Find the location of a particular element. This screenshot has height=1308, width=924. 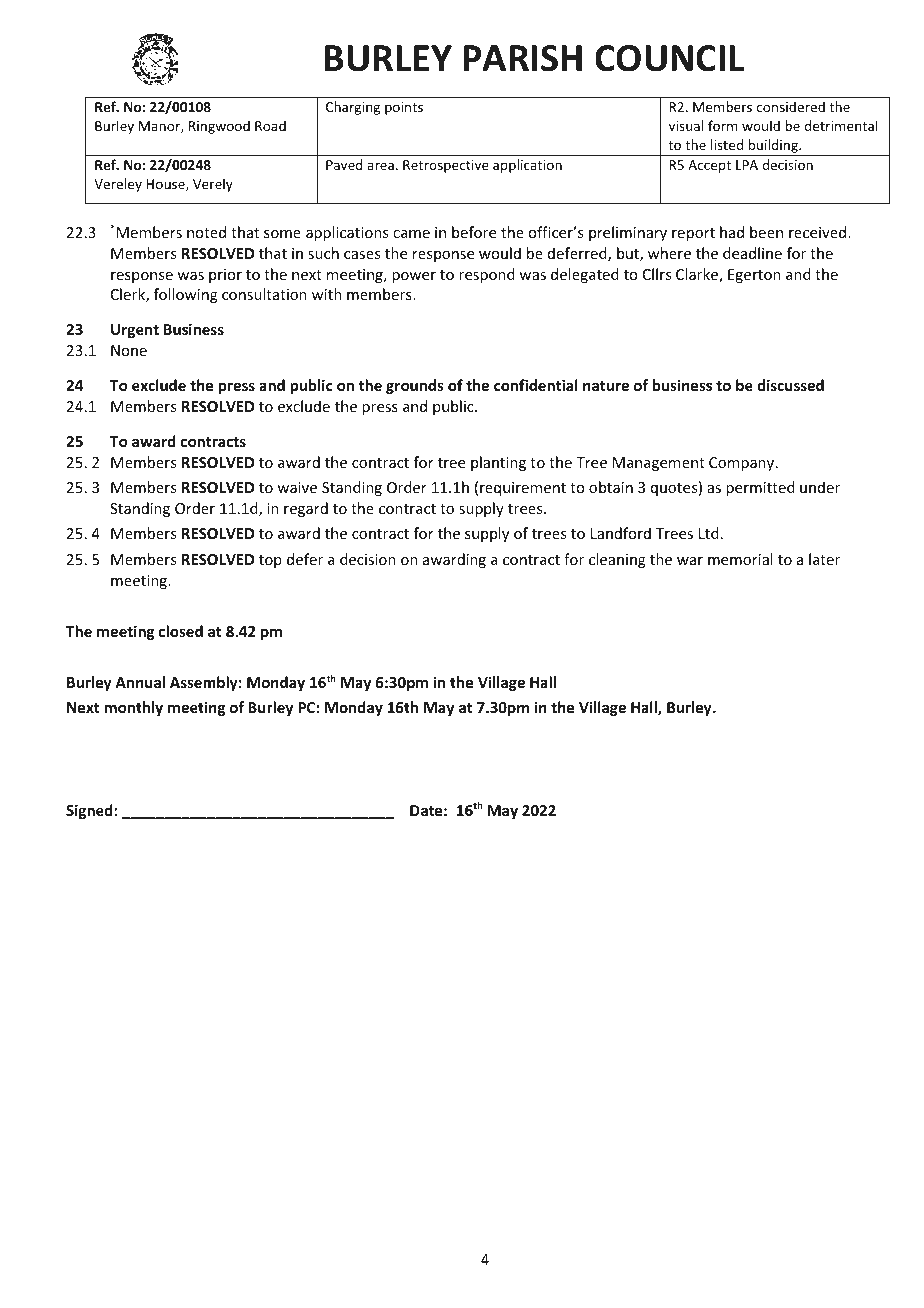

PARISH is located at coordinates (522, 58).
